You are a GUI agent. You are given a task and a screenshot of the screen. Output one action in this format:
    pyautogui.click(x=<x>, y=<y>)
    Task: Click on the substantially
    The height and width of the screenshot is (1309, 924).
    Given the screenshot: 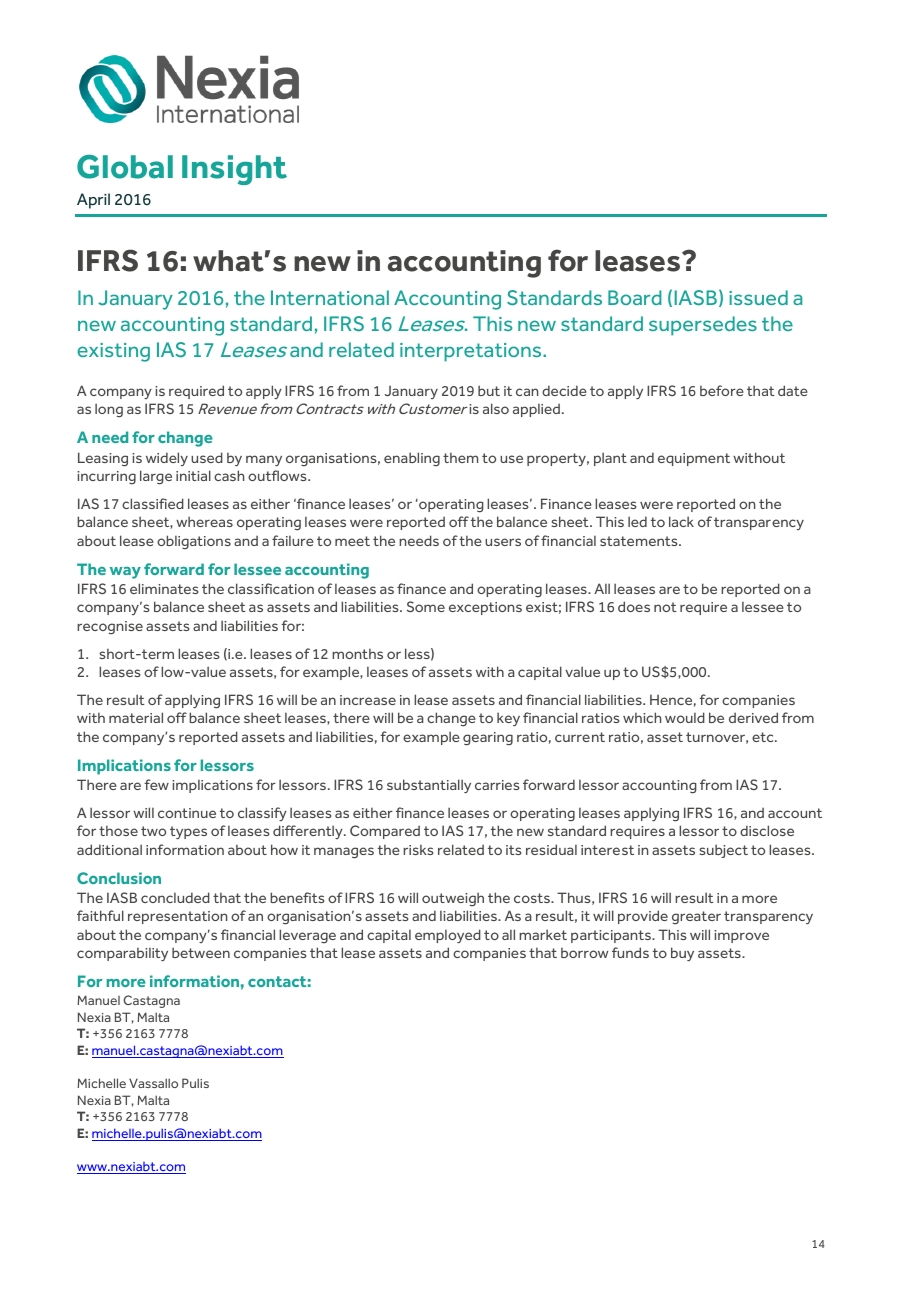 What is the action you would take?
    pyautogui.click(x=429, y=786)
